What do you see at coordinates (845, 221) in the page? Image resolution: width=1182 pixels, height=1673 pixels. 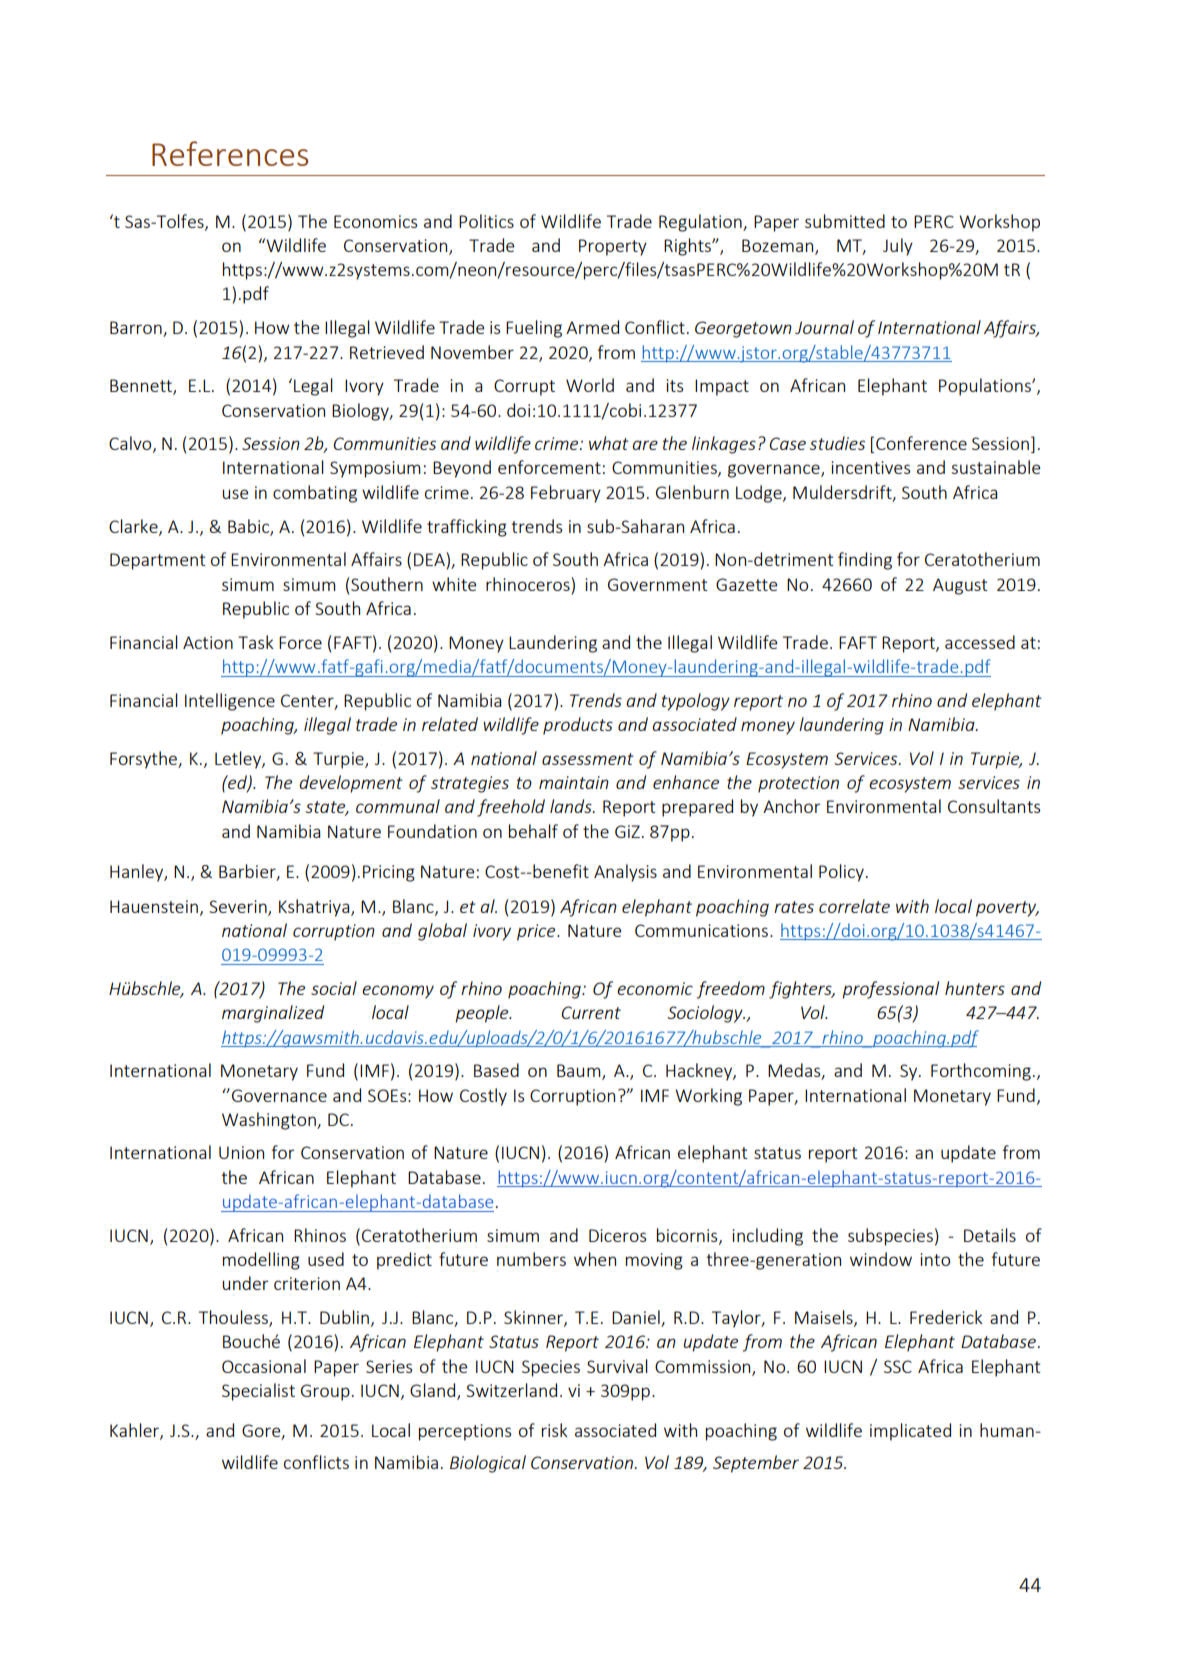 I see `submitted` at bounding box center [845, 221].
